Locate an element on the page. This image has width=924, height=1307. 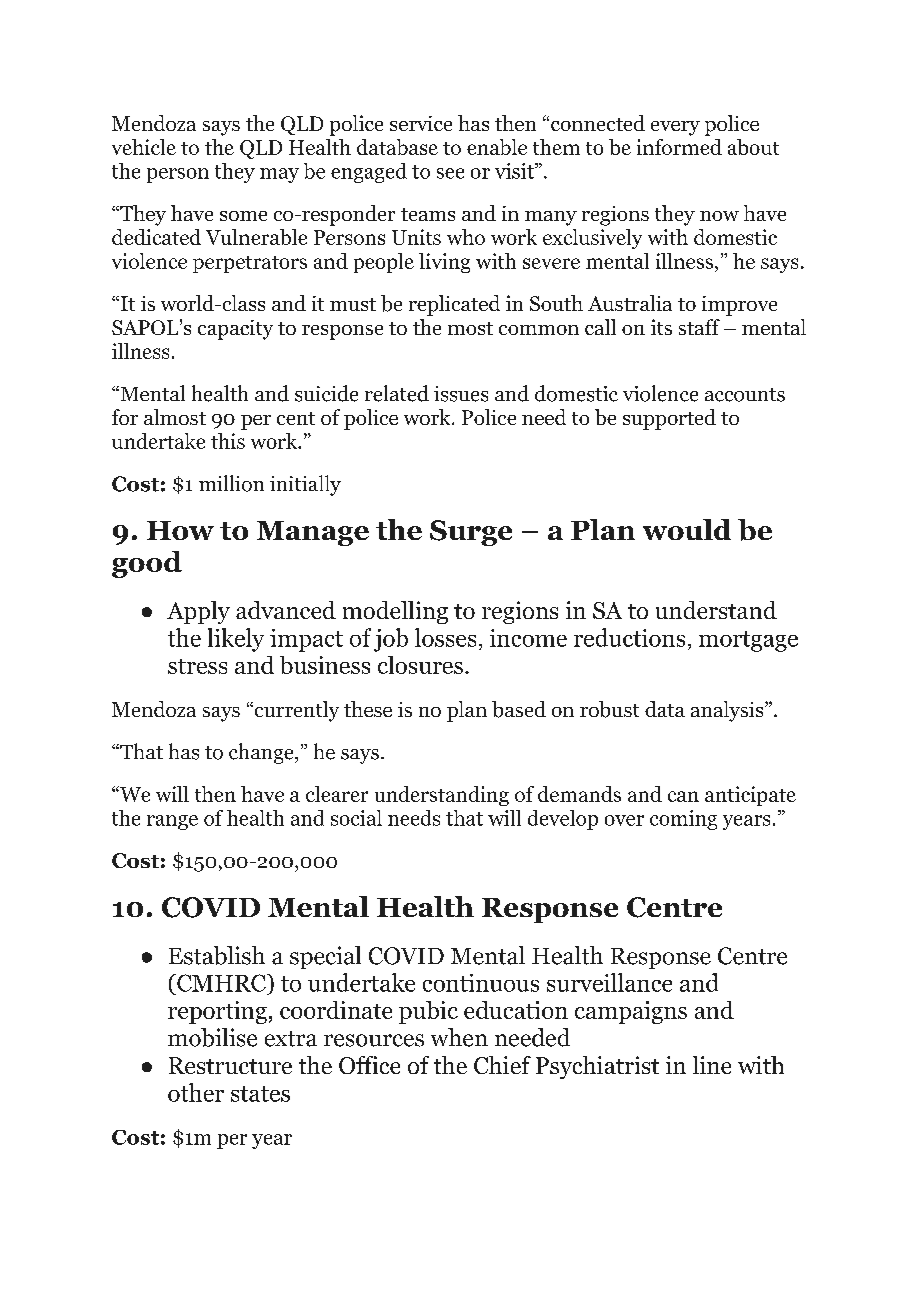
Apply is located at coordinates (198, 612).
